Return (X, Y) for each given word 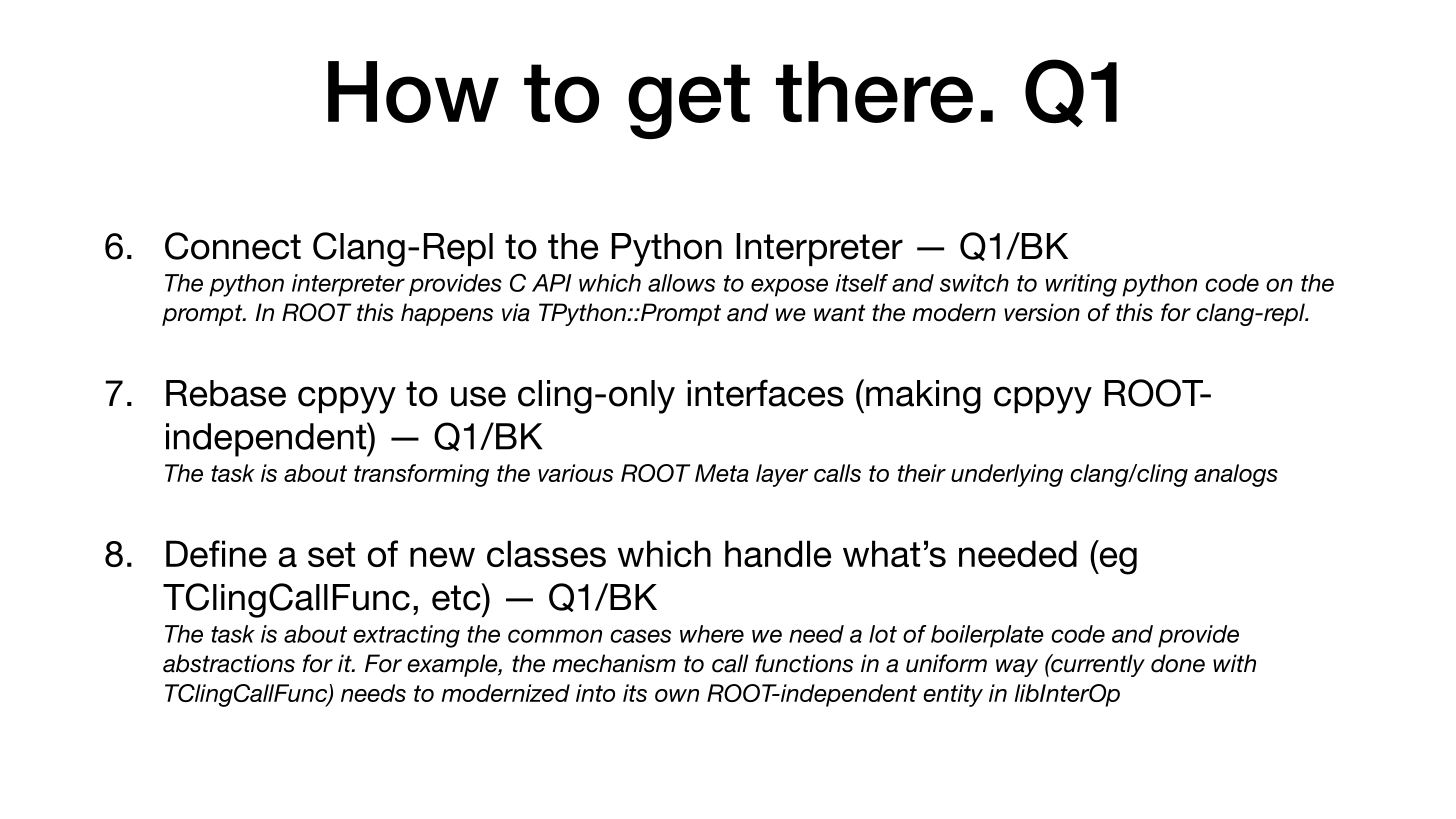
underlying (1007, 475)
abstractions (229, 663)
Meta (722, 473)
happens (447, 314)
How (413, 92)
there (874, 92)
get (689, 101)
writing (1081, 285)
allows (681, 283)
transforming (421, 475)
